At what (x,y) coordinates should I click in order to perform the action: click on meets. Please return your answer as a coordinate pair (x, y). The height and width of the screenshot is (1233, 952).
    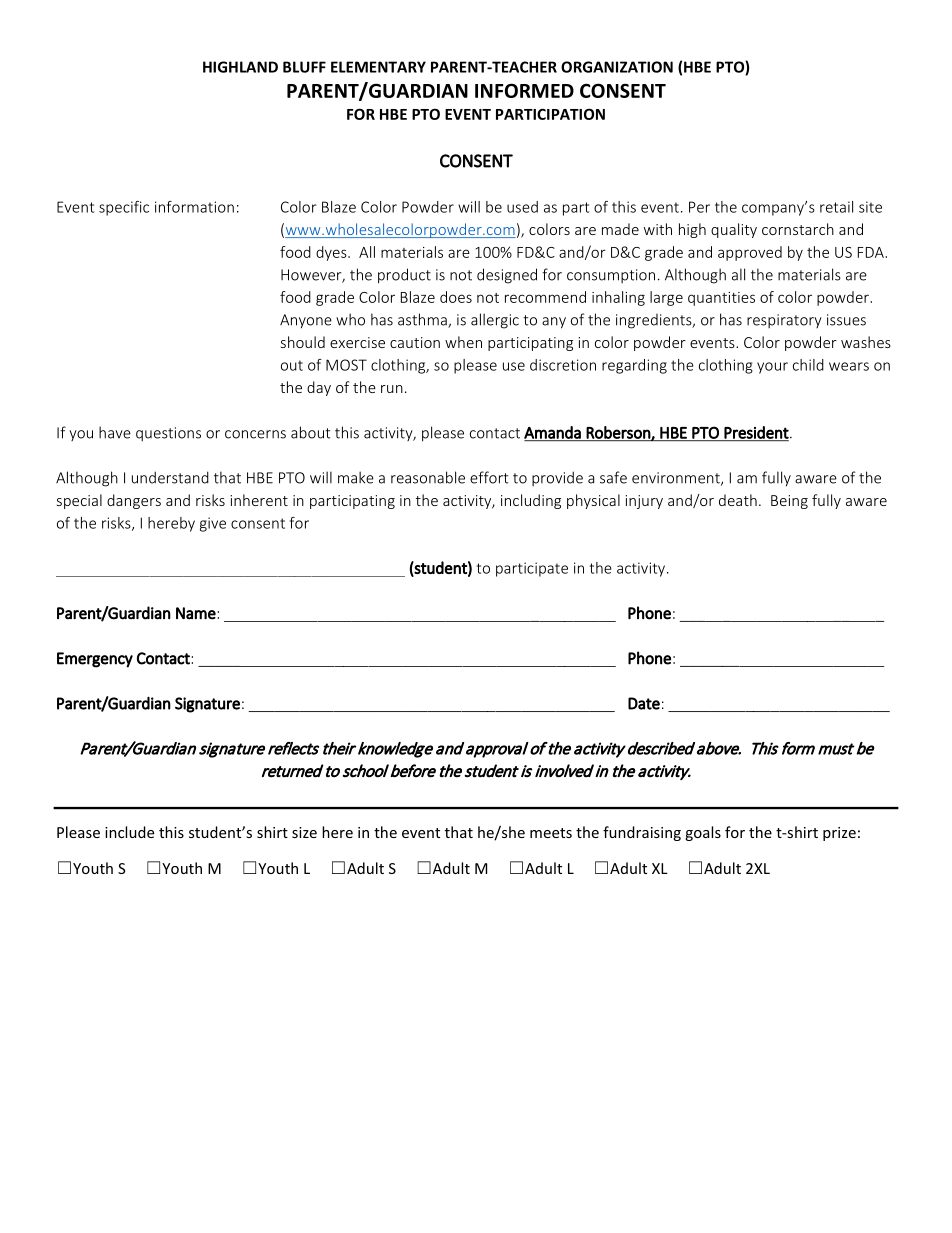
    Looking at the image, I should click on (551, 833).
